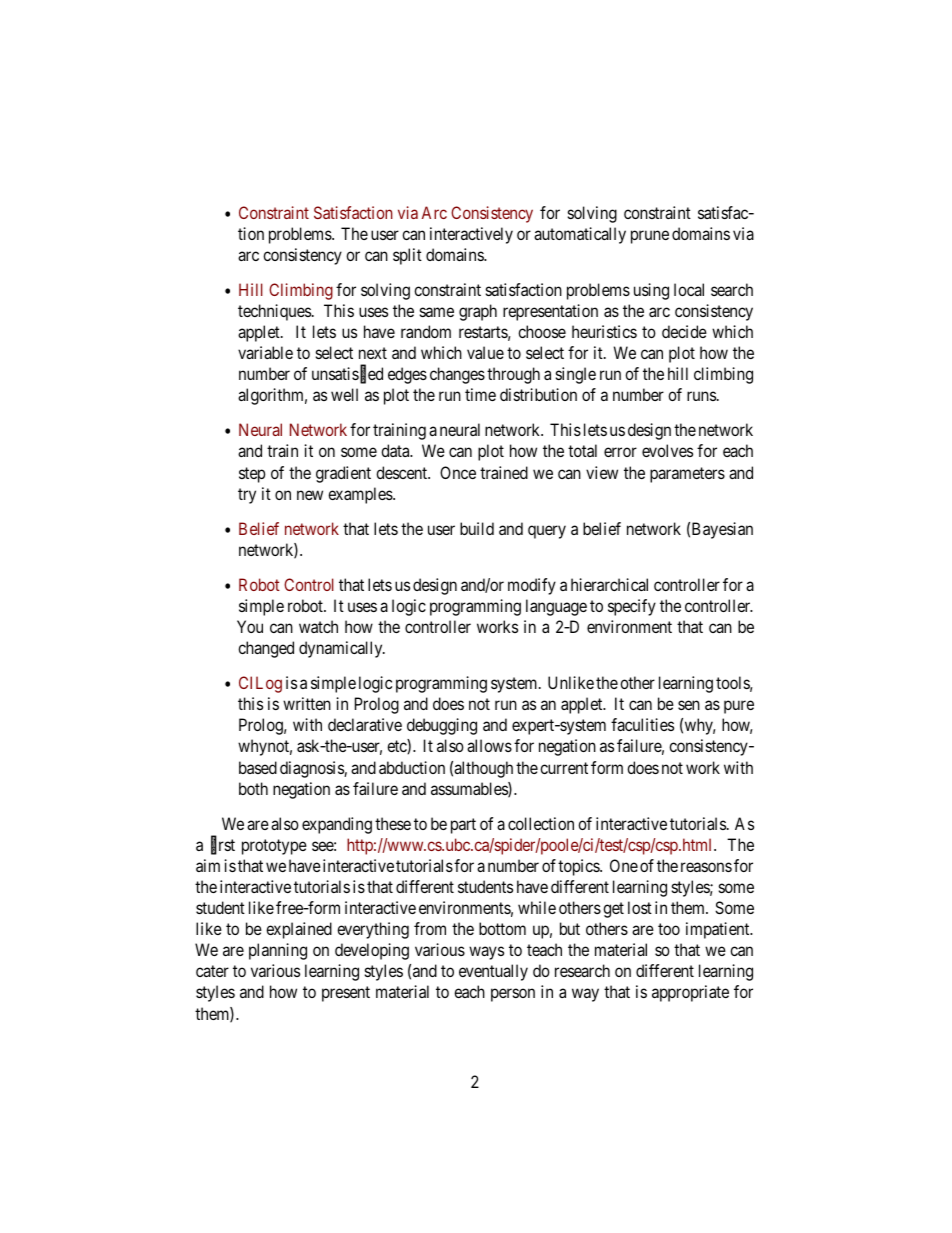 This screenshot has height=1233, width=952. Describe the element at coordinates (407, 256) in the screenshot. I see `split` at that location.
